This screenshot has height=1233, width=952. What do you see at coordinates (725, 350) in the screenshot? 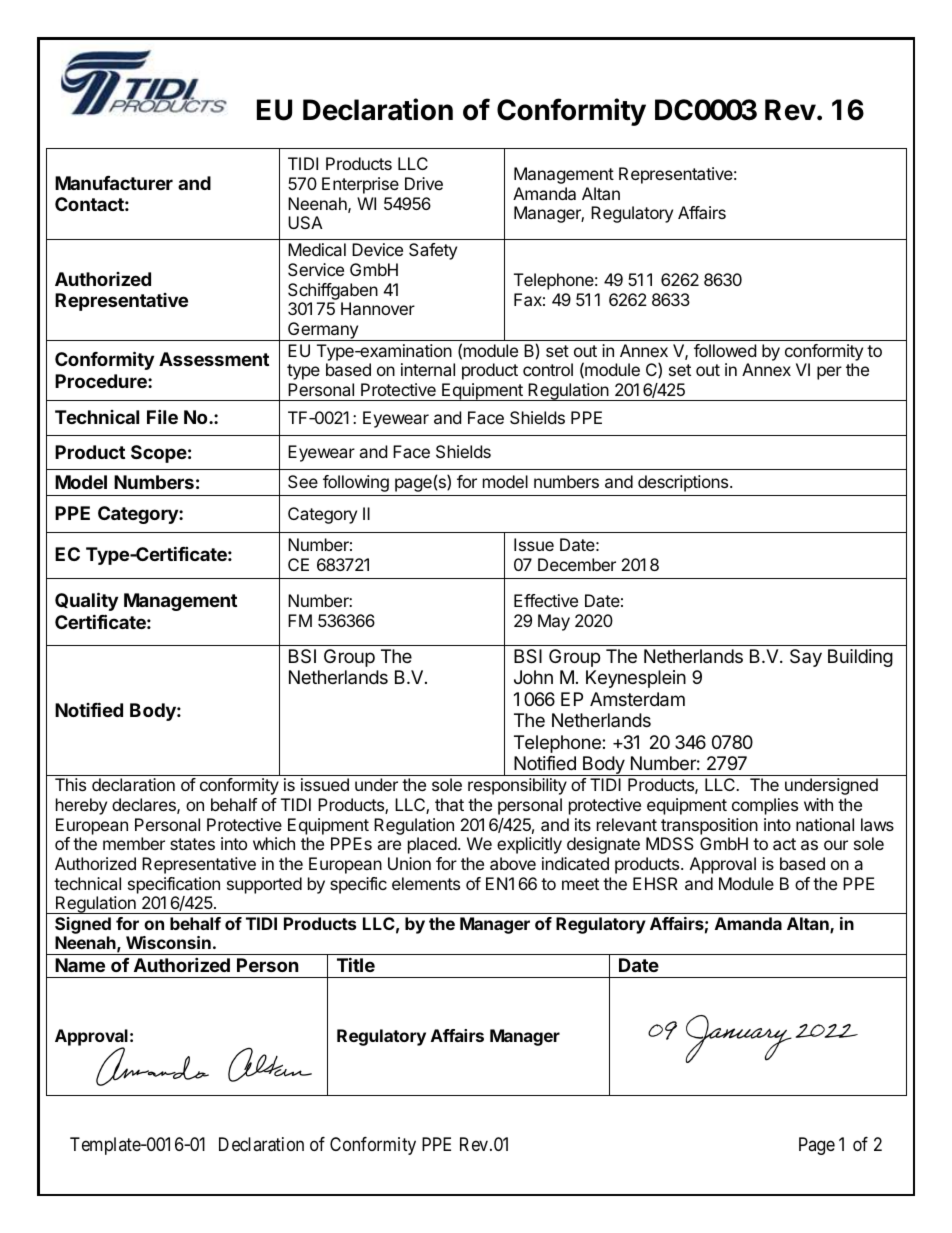
I see `followed` at bounding box center [725, 350].
